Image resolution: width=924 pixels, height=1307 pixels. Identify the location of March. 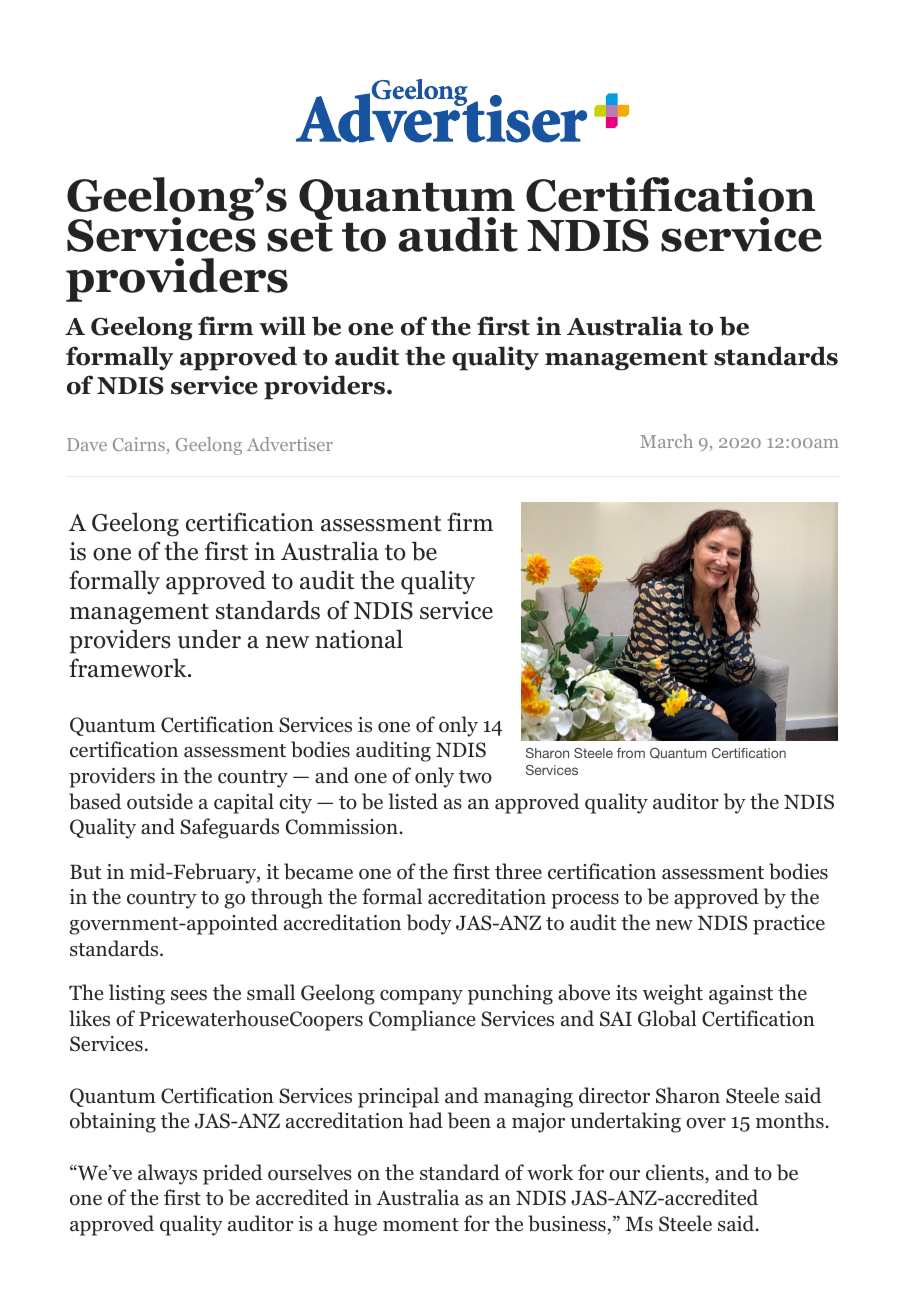
(666, 441).
